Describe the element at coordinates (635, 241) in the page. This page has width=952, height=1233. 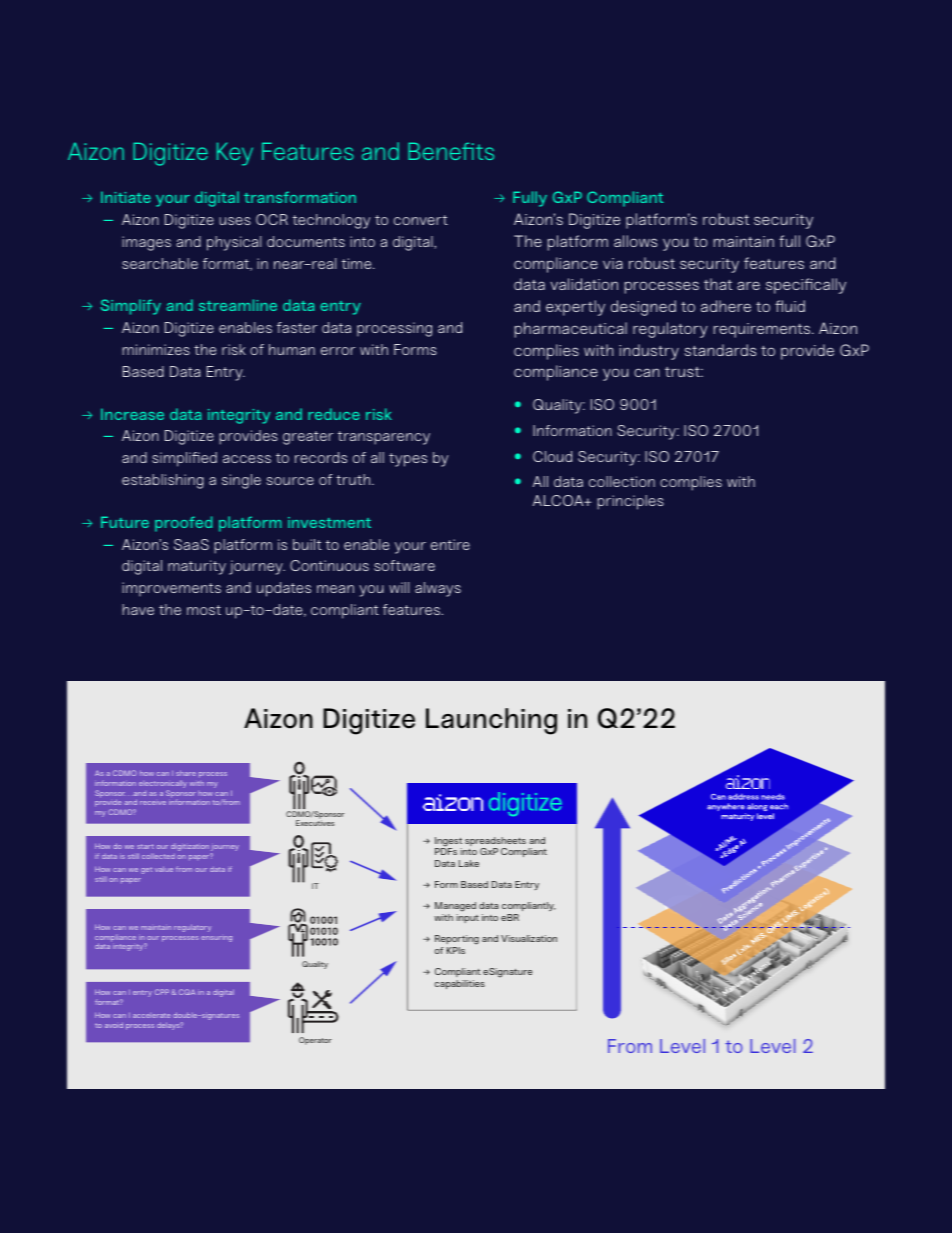
I see `allows` at that location.
